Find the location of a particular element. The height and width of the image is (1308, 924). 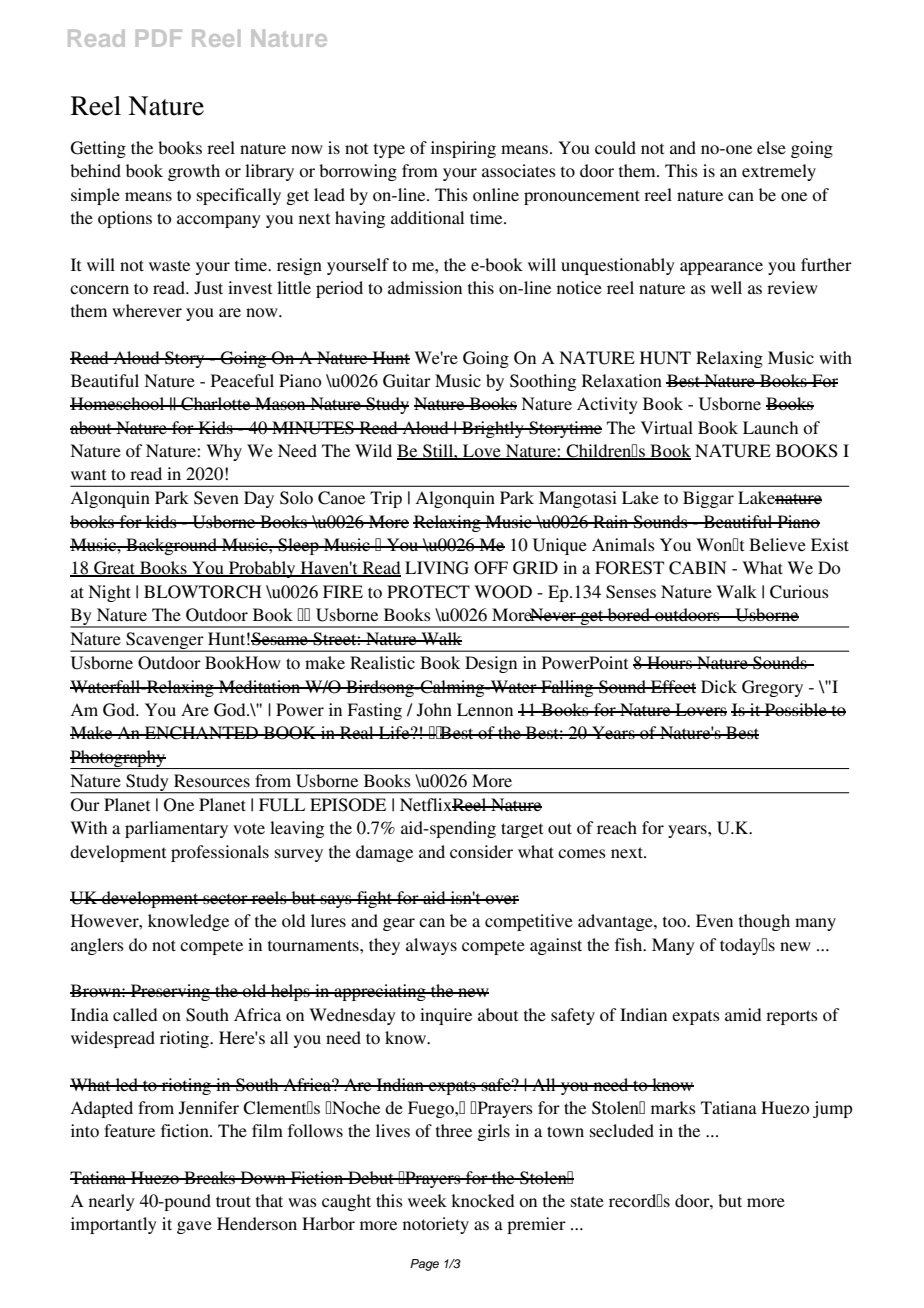

Design is located at coordinates (491, 664).
